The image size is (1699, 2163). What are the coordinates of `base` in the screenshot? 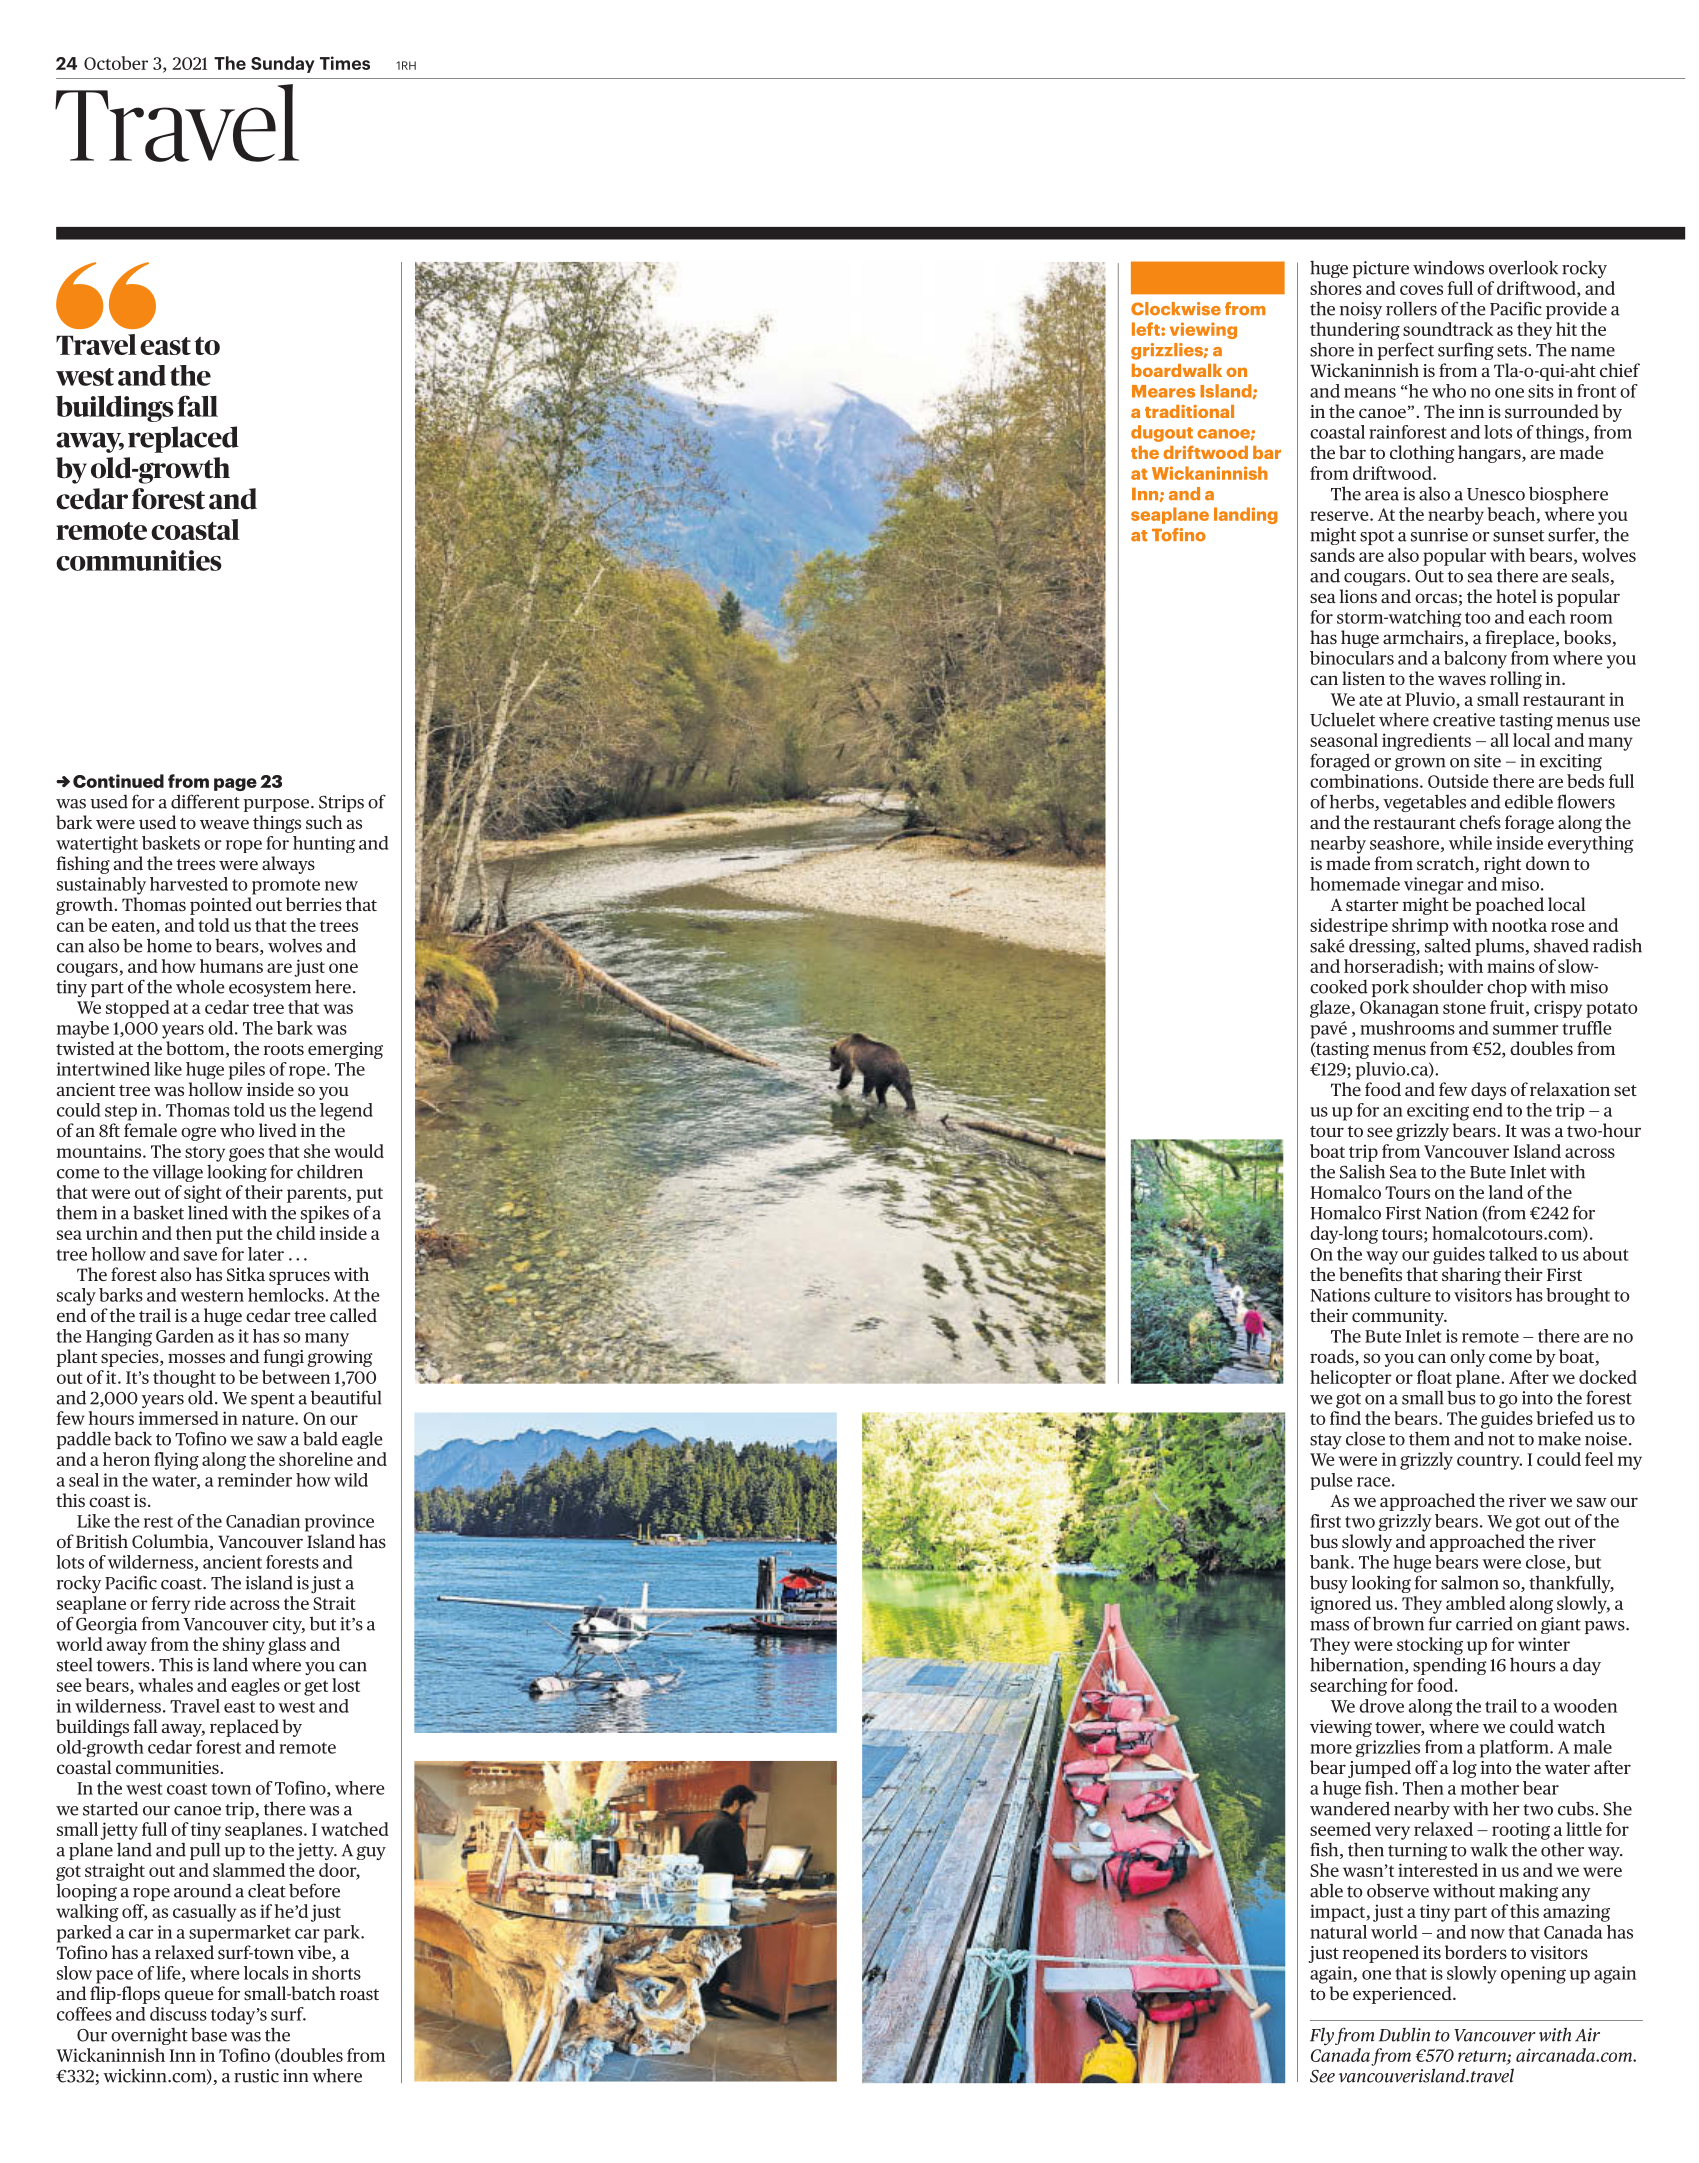 It's located at (209, 2034).
